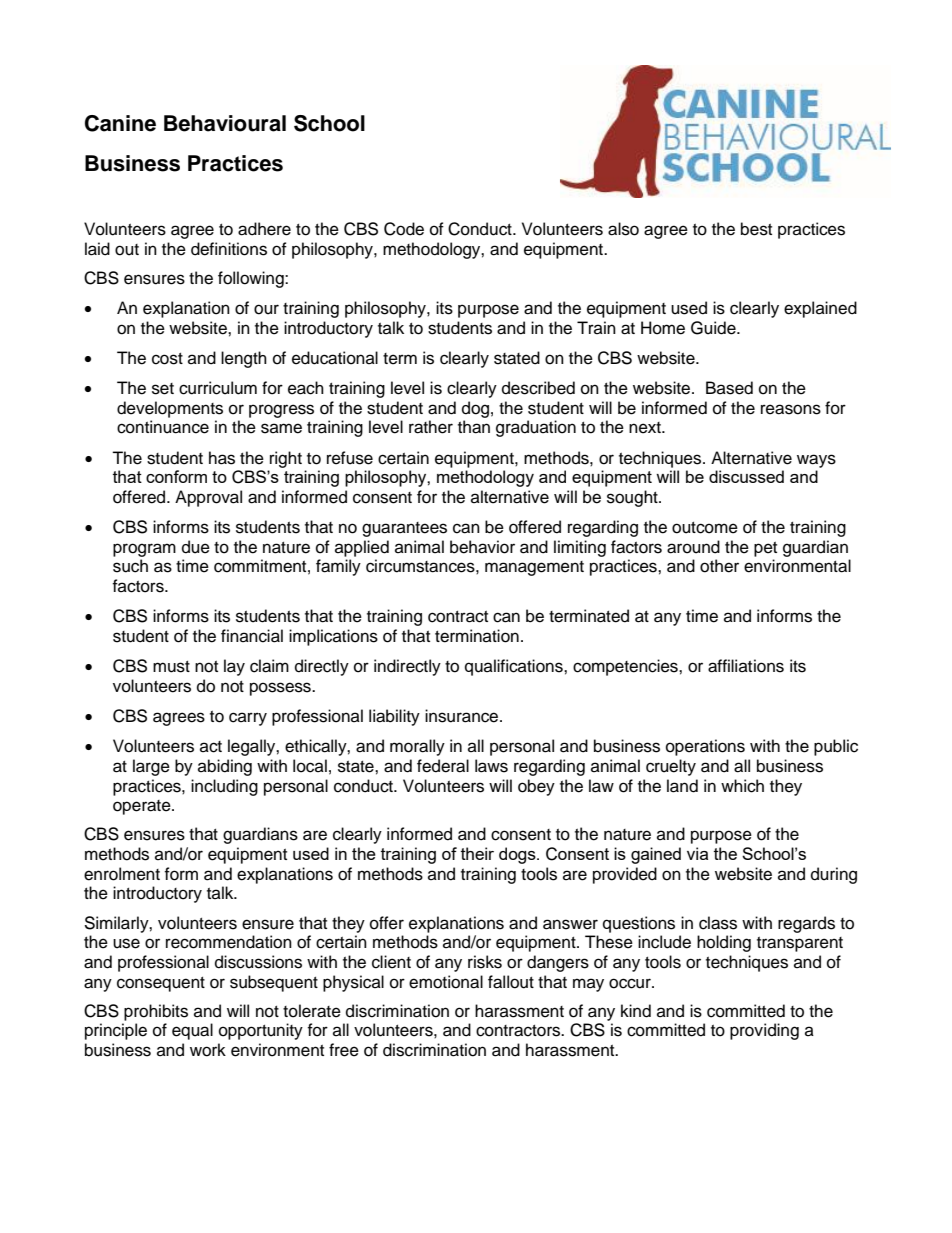 The width and height of the screenshot is (952, 1233). I want to click on Code, so click(404, 229).
